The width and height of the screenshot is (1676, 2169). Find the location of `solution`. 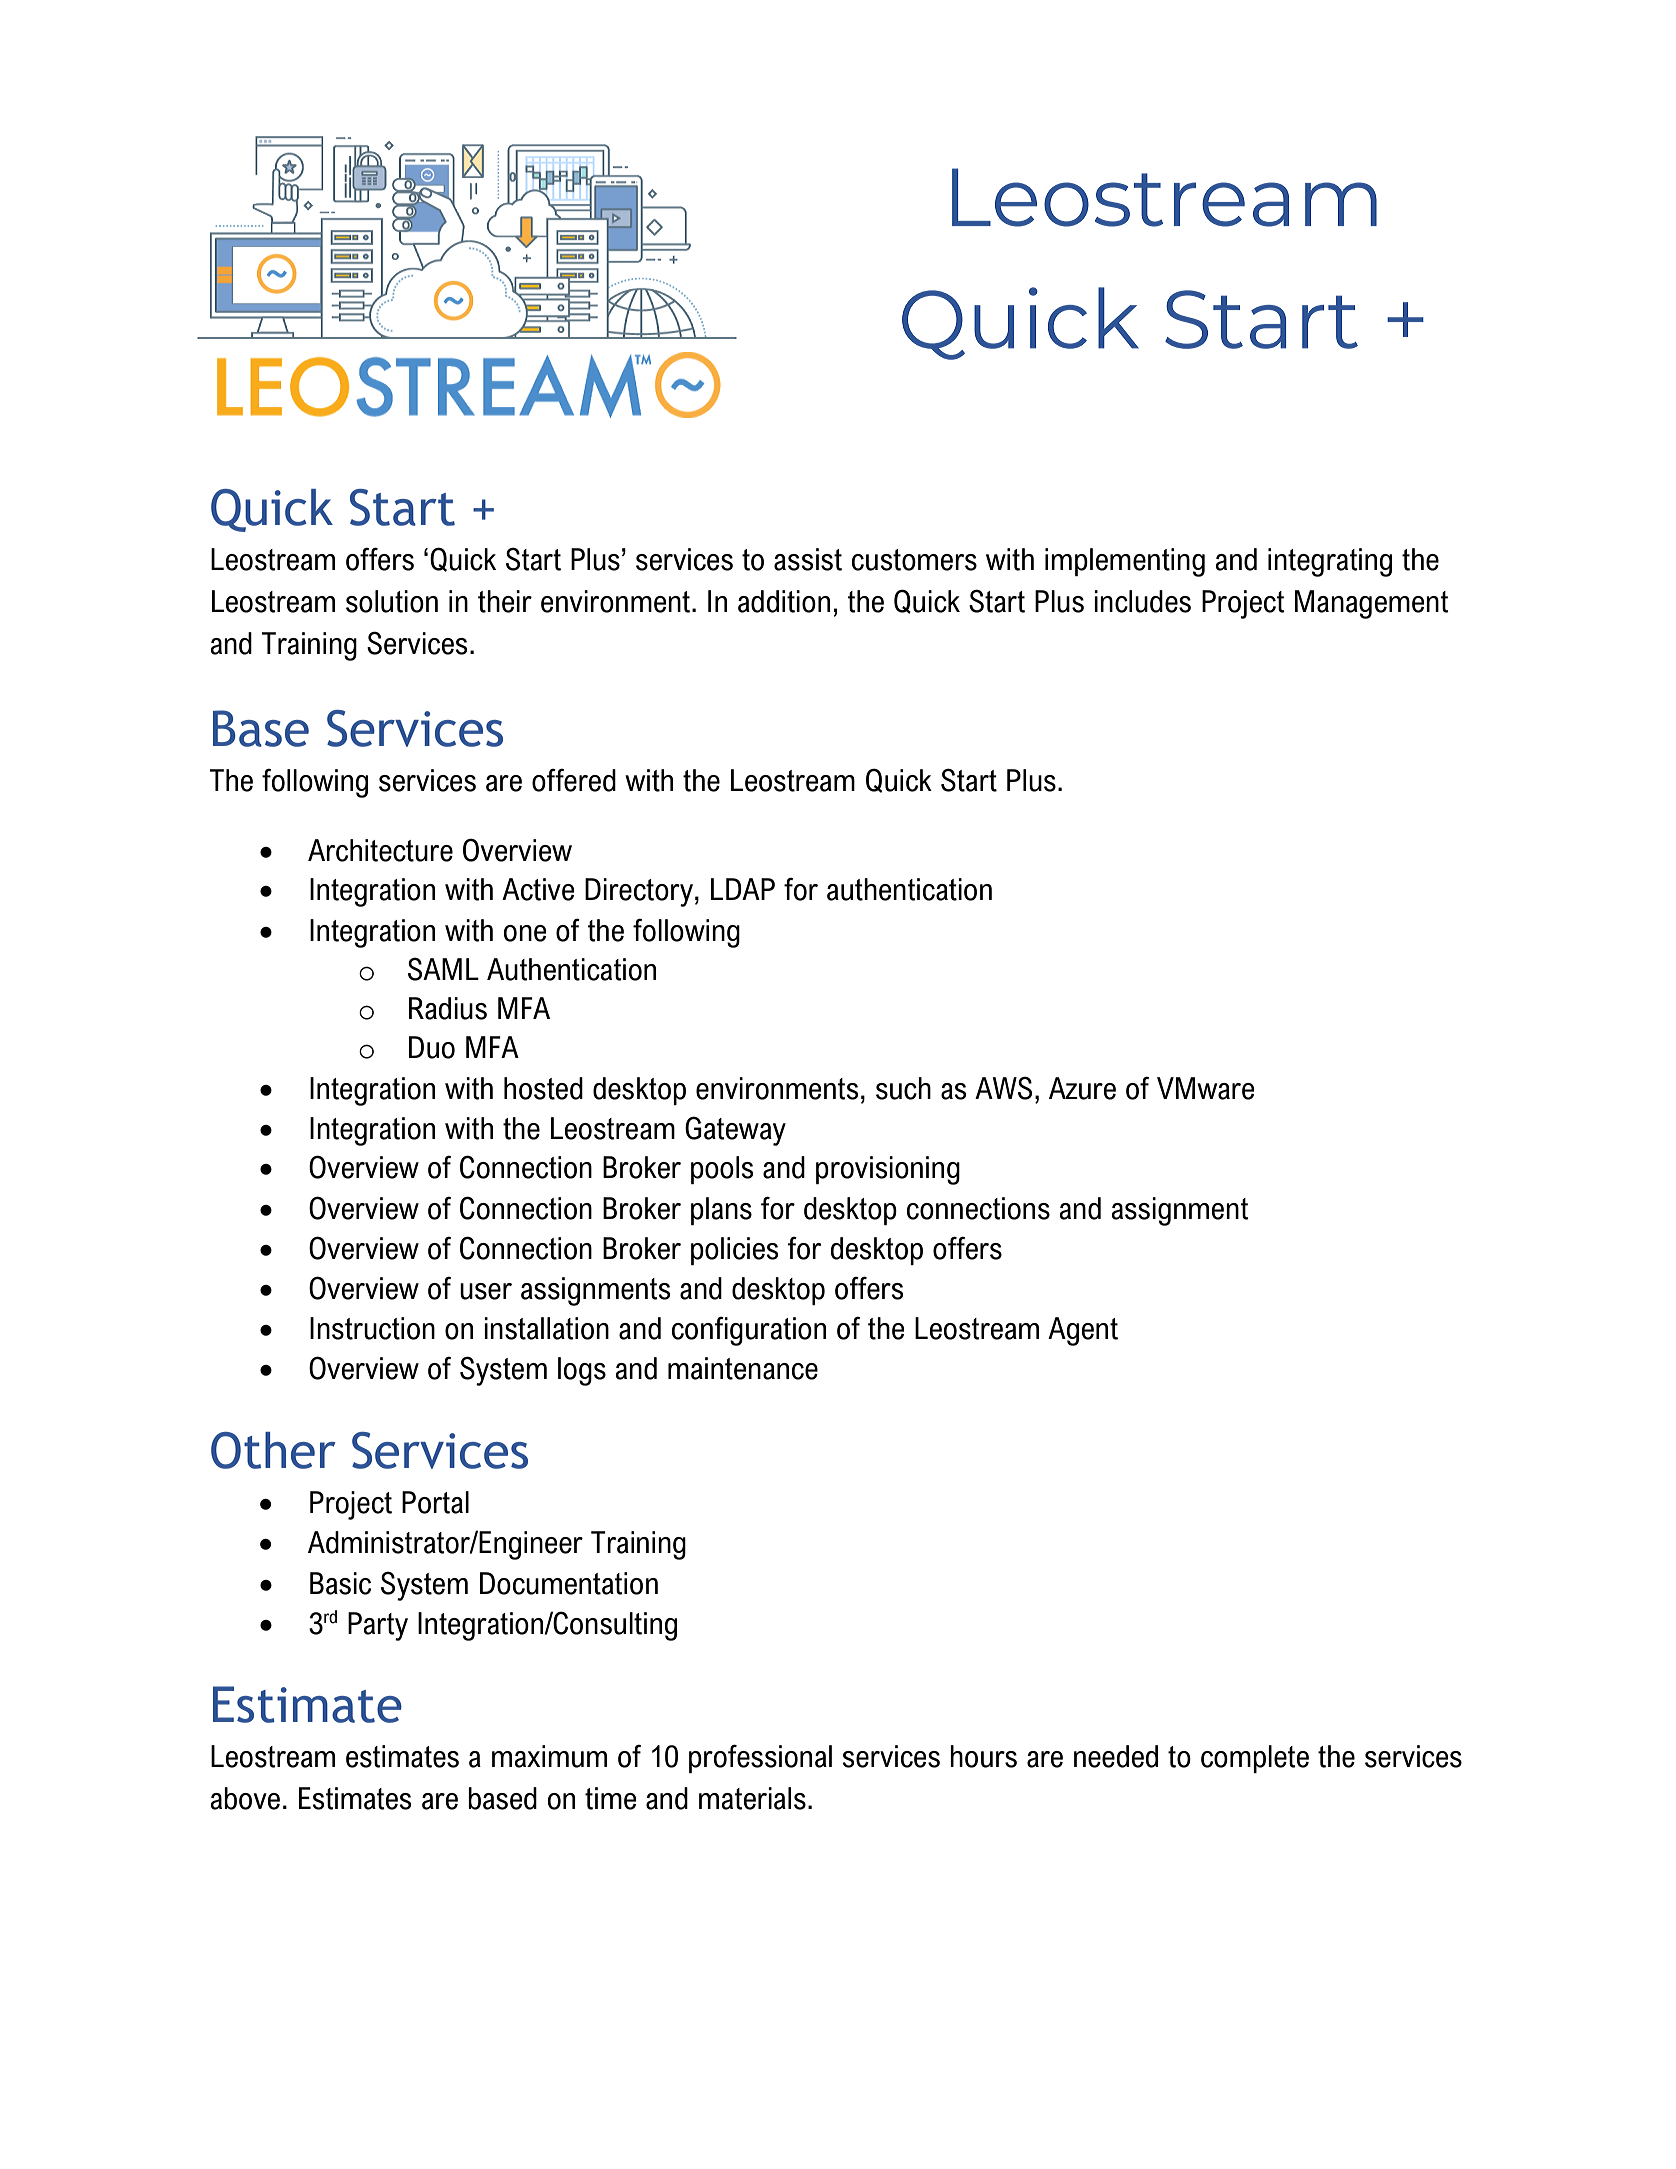

solution is located at coordinates (392, 601).
